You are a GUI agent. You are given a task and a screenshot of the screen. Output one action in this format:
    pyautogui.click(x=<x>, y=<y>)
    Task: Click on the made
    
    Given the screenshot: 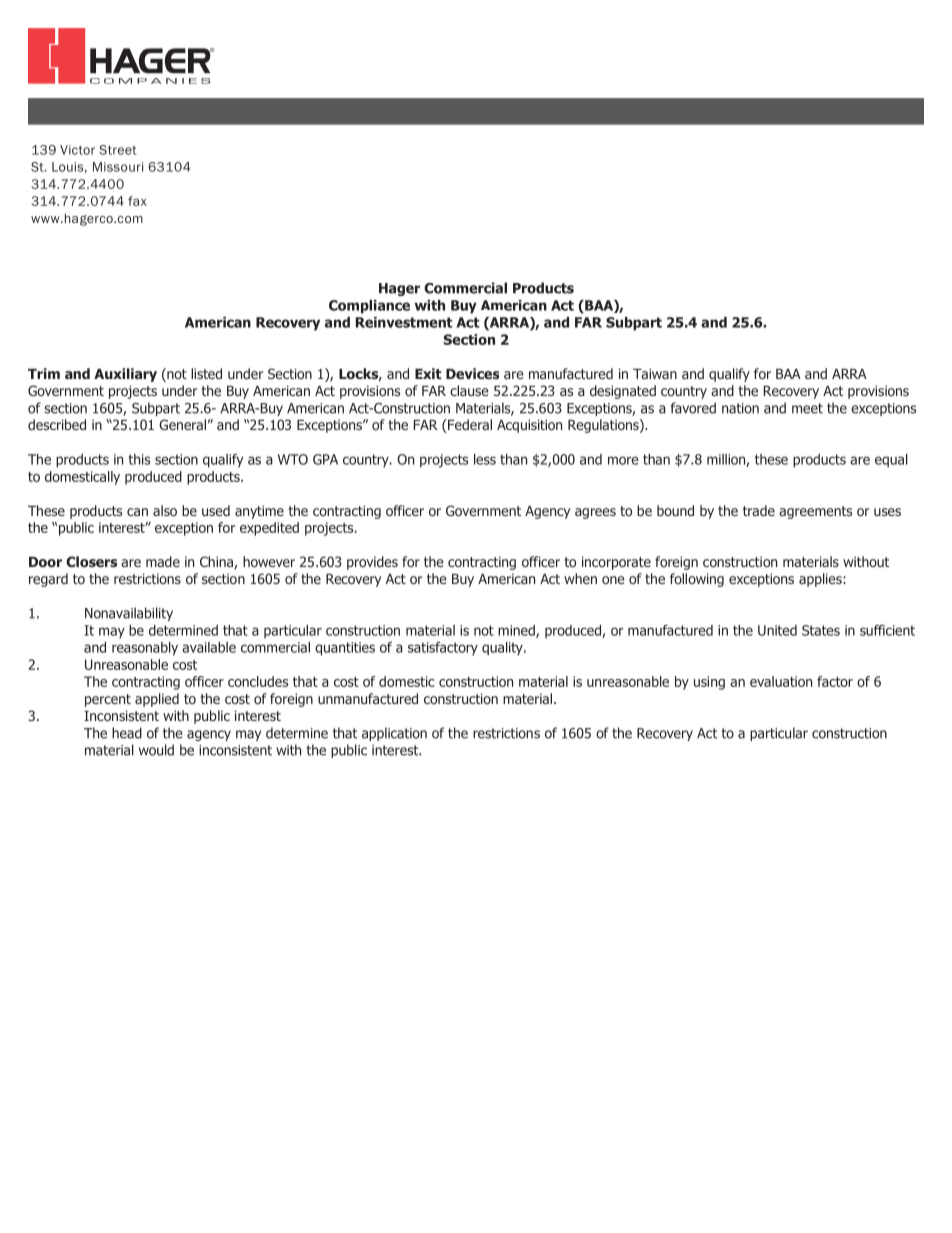 What is the action you would take?
    pyautogui.click(x=163, y=561)
